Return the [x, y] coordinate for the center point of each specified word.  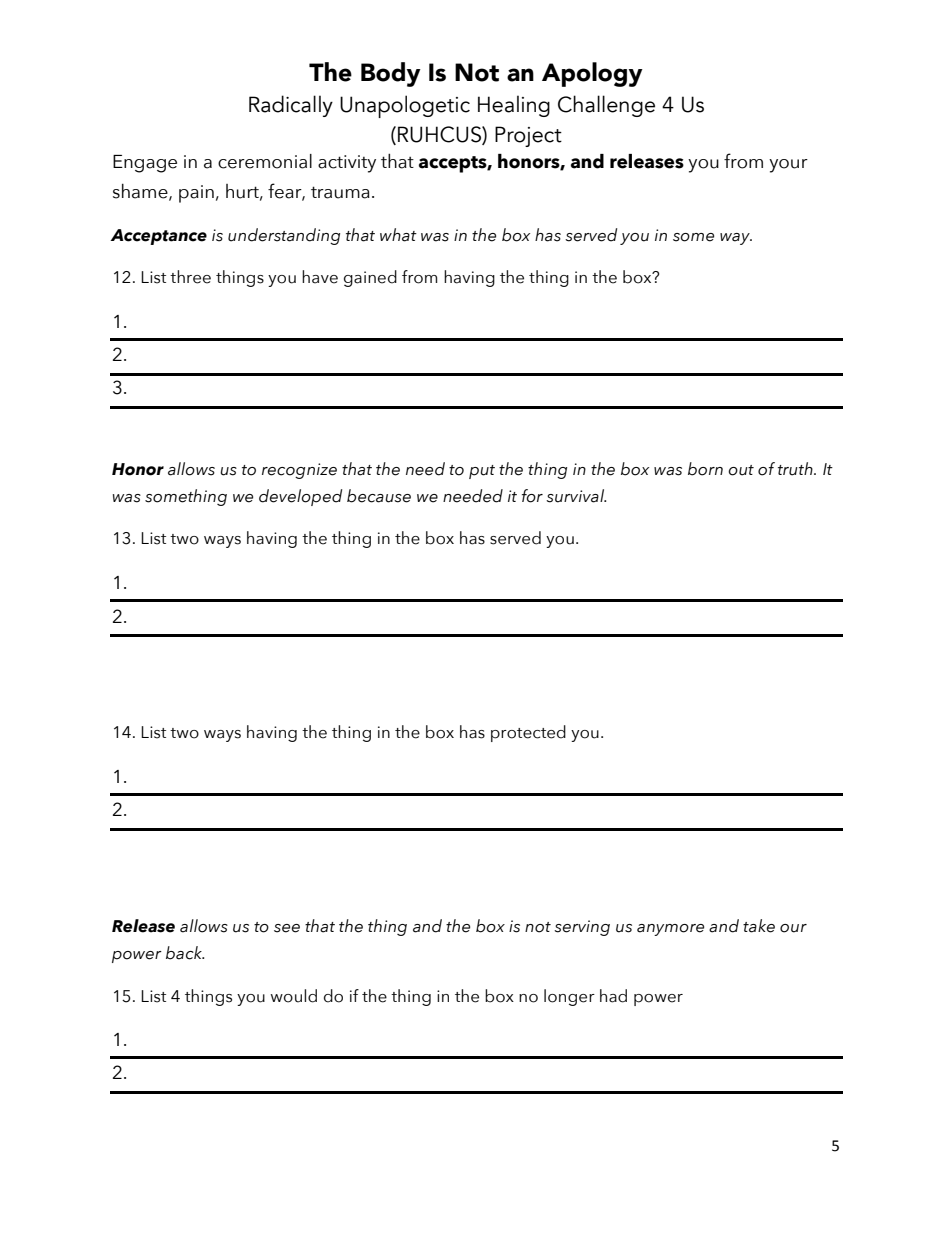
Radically [291, 106]
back [185, 953]
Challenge [606, 106]
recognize [299, 471]
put [482, 472]
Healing [514, 106]
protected [528, 733]
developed [300, 497]
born [705, 469]
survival [576, 496]
